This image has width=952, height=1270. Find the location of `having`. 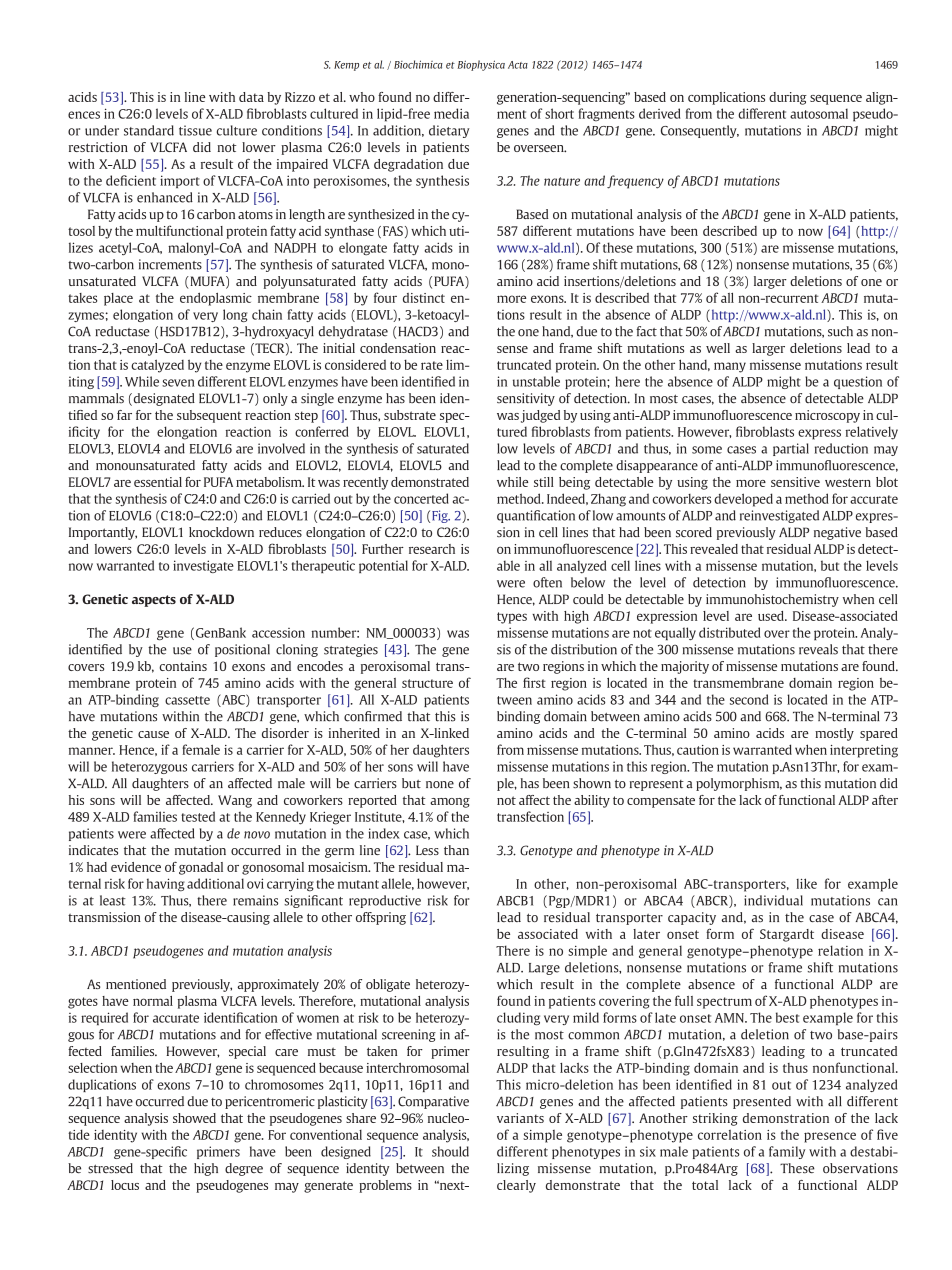

having is located at coordinates (166, 885).
